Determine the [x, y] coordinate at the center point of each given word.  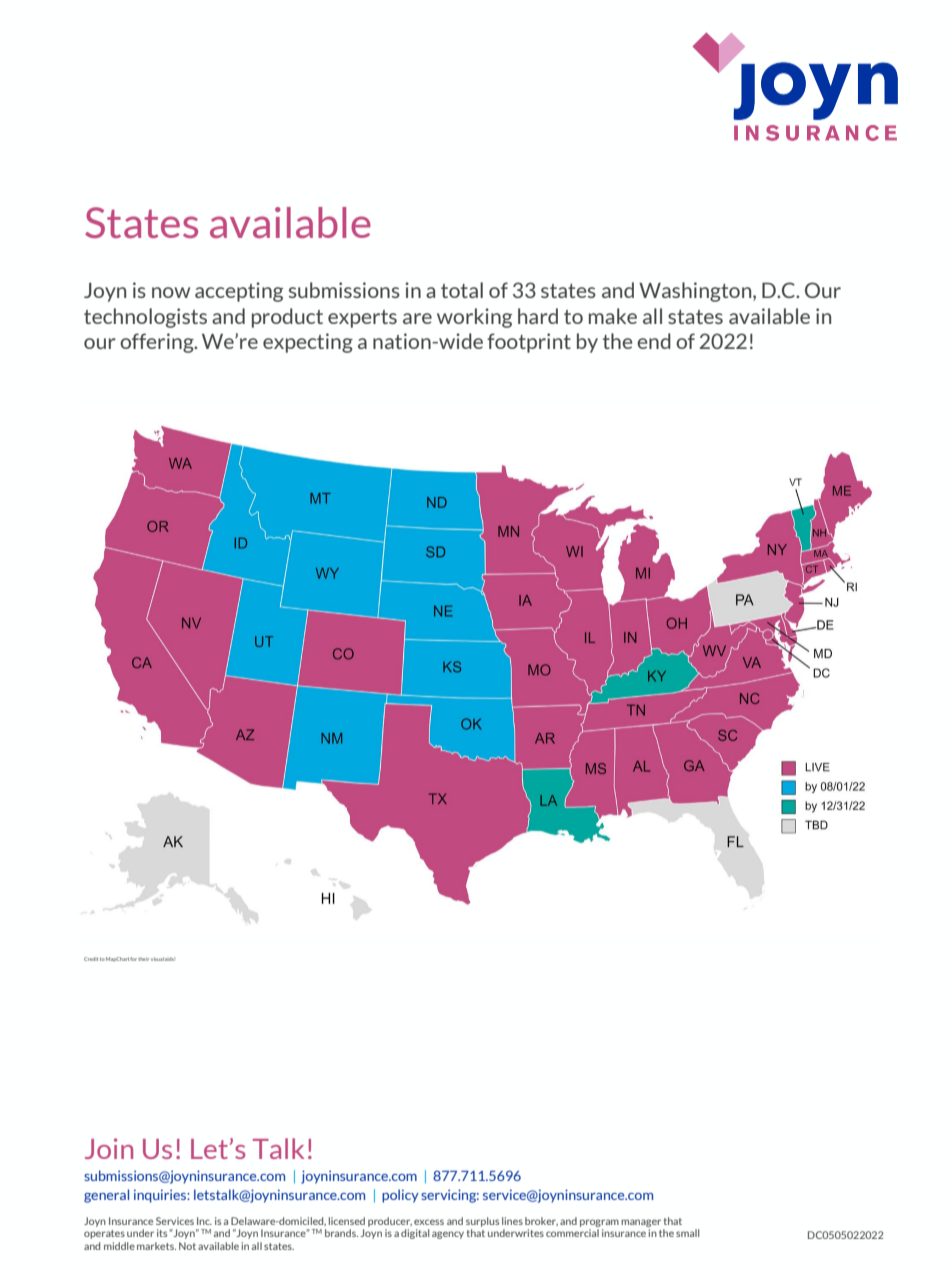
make [613, 316]
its [162, 1233]
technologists [145, 318]
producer [390, 1222]
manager [641, 1223]
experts [362, 319]
